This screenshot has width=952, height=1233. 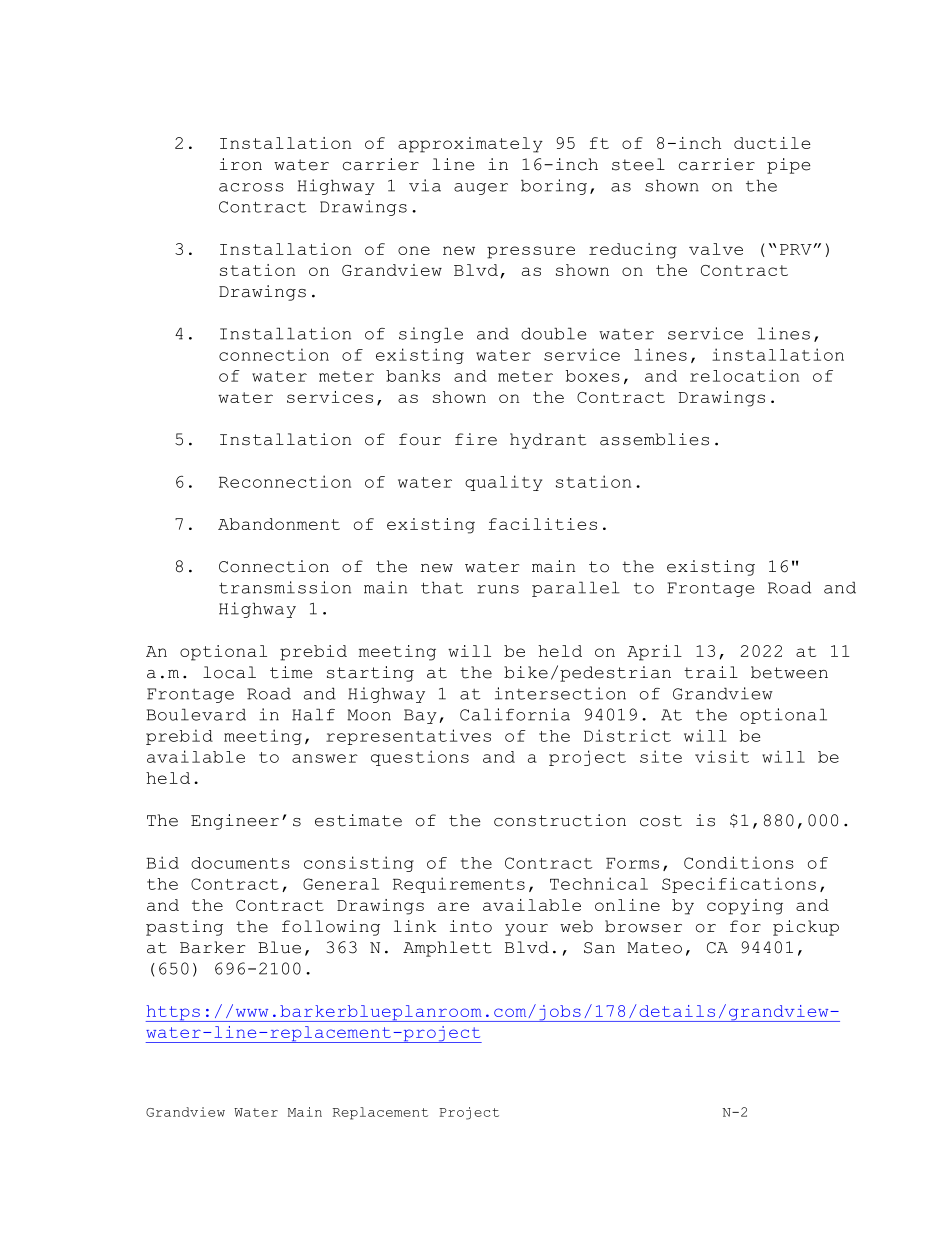 What do you see at coordinates (313, 714) in the screenshot?
I see `Half` at bounding box center [313, 714].
